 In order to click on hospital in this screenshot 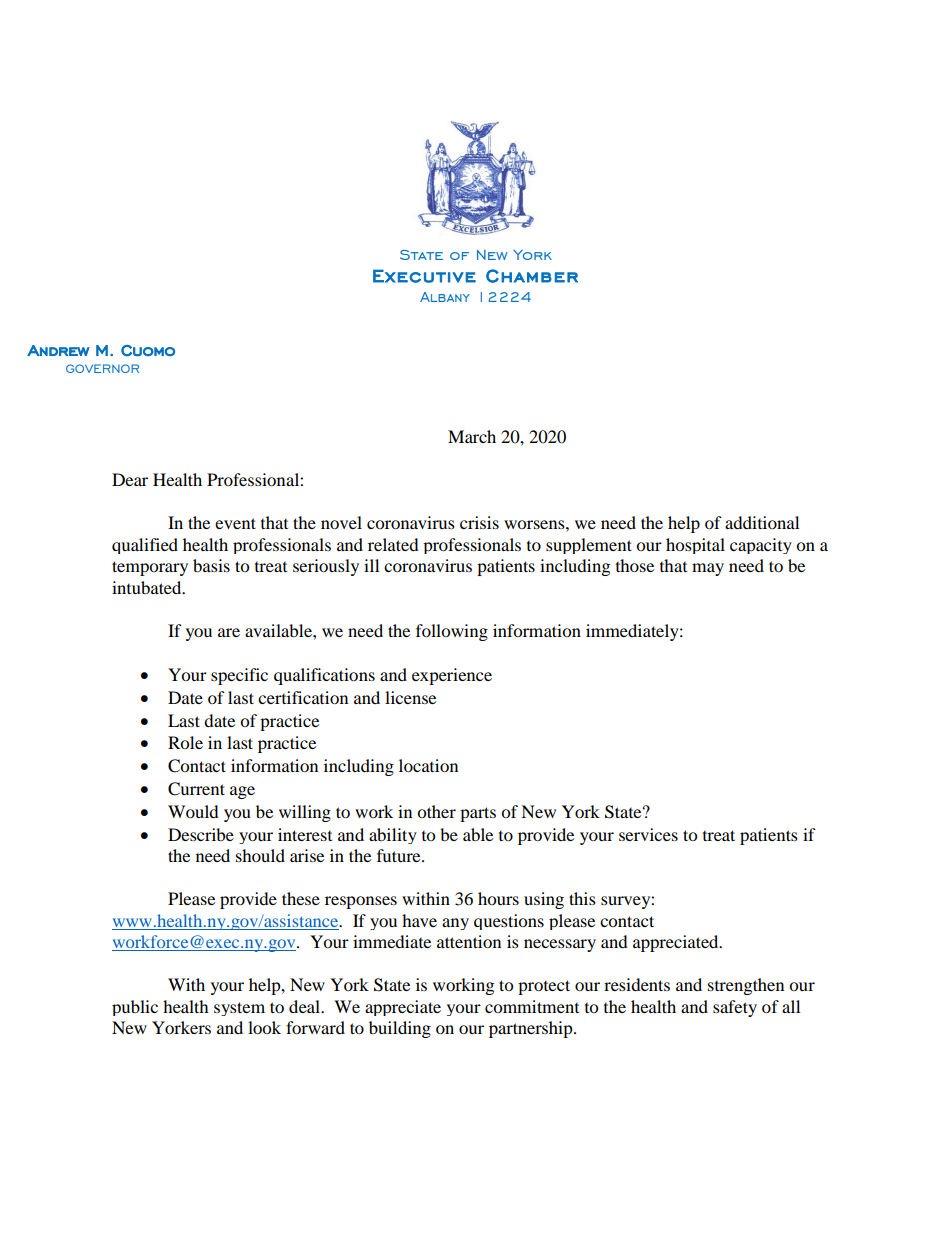, I will do `click(695, 546)`.
